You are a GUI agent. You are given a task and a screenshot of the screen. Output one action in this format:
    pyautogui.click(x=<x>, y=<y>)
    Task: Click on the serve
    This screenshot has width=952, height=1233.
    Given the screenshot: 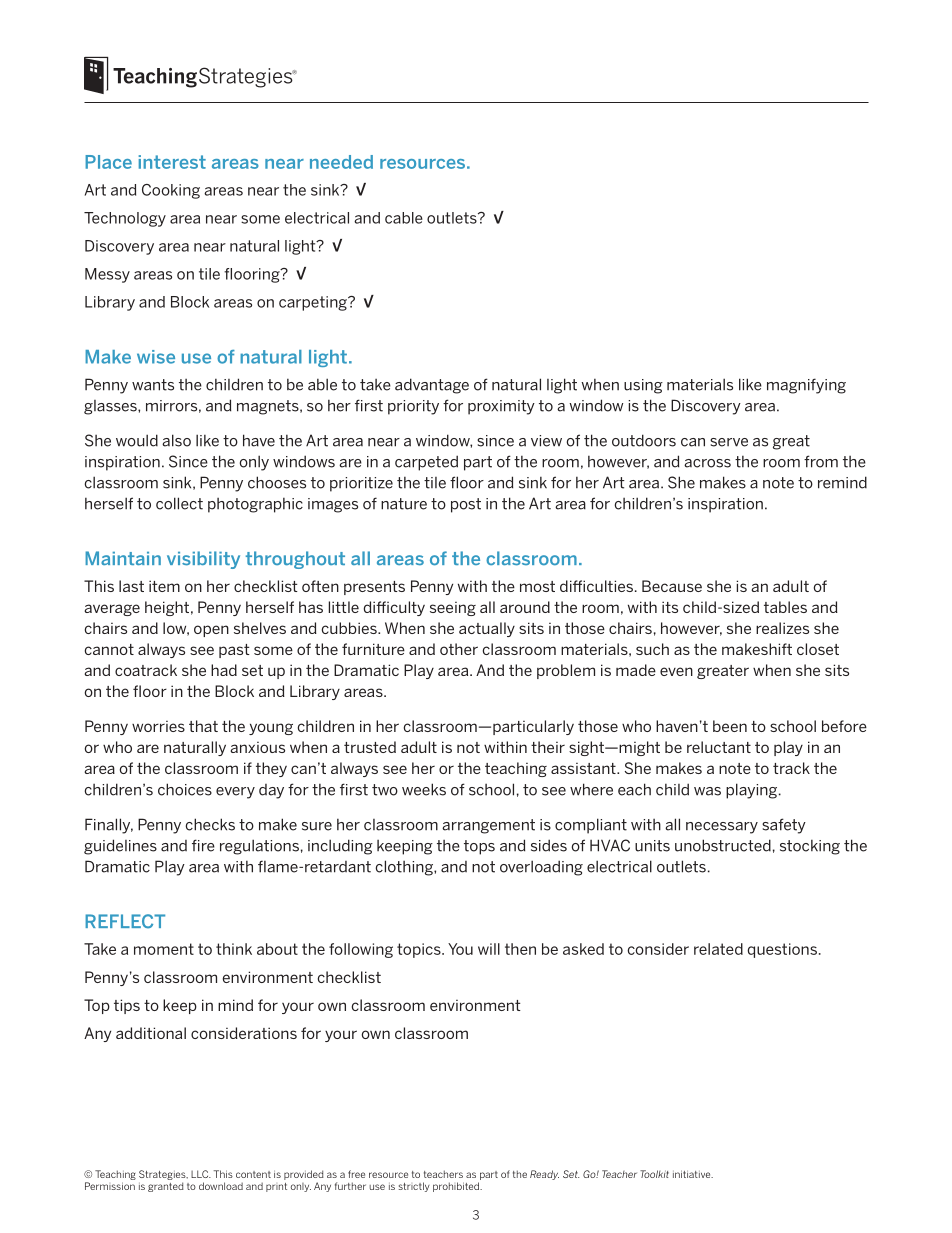 What is the action you would take?
    pyautogui.click(x=729, y=442)
